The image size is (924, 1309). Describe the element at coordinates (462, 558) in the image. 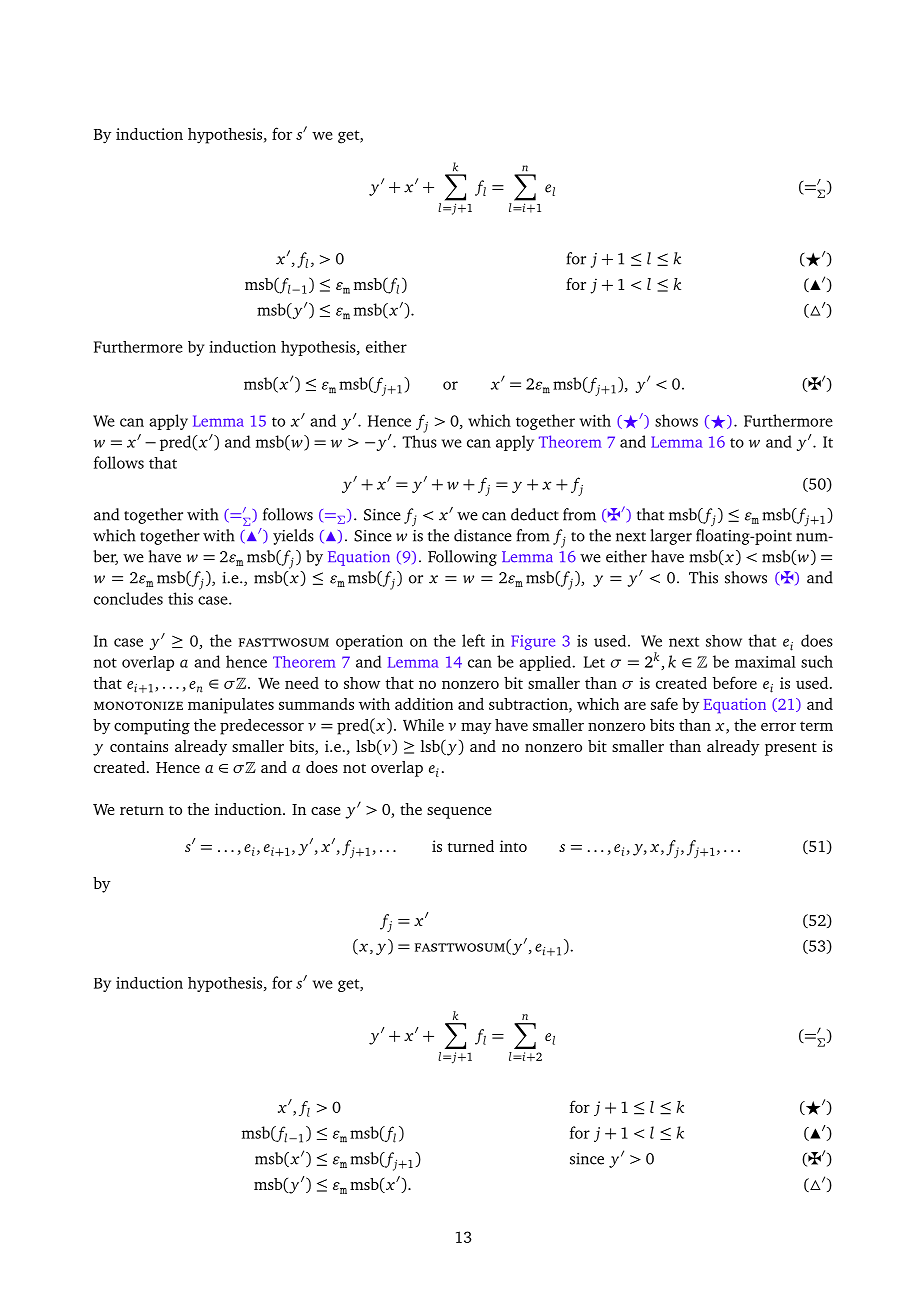

I see `Following` at that location.
